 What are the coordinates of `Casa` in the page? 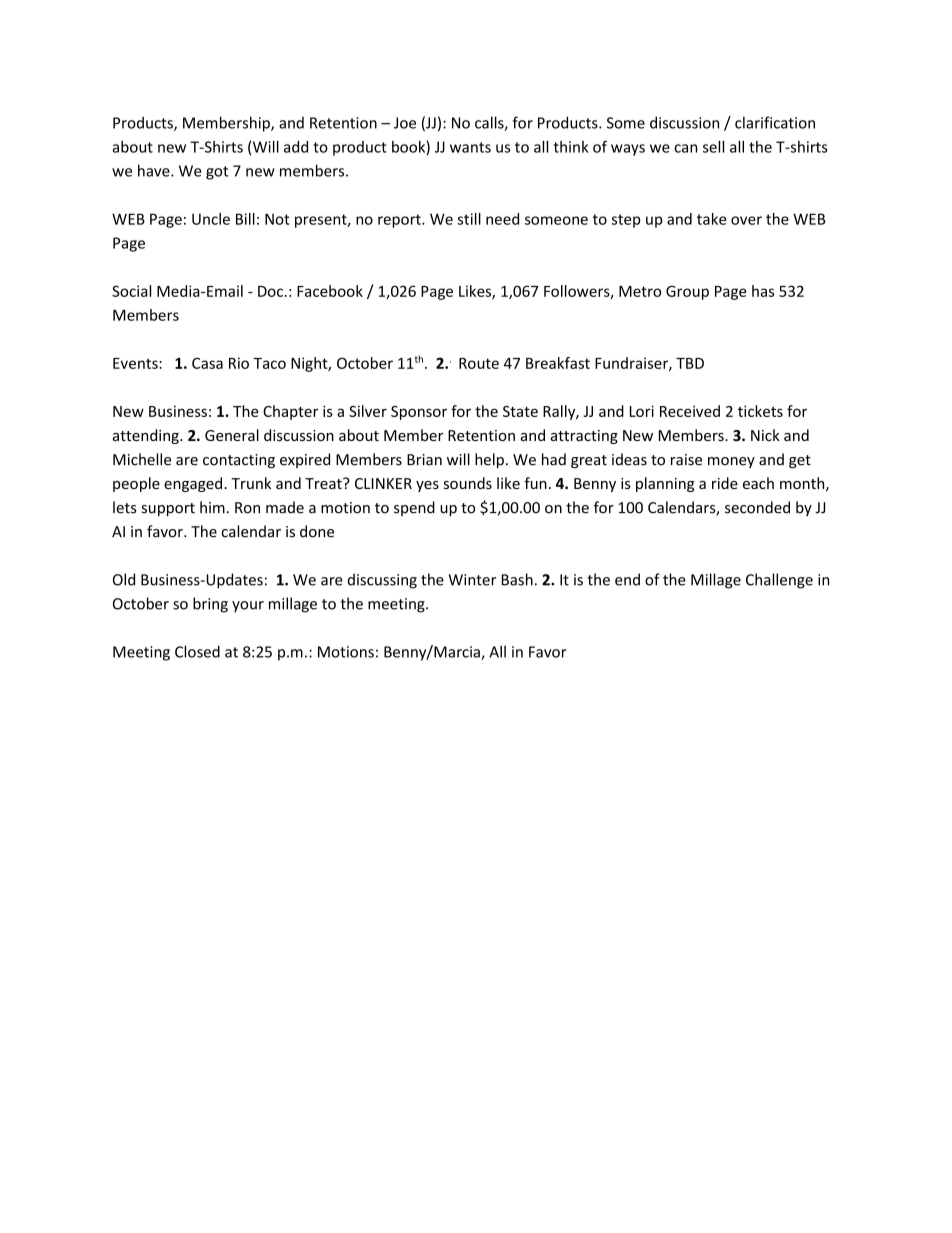 It's located at (207, 363).
